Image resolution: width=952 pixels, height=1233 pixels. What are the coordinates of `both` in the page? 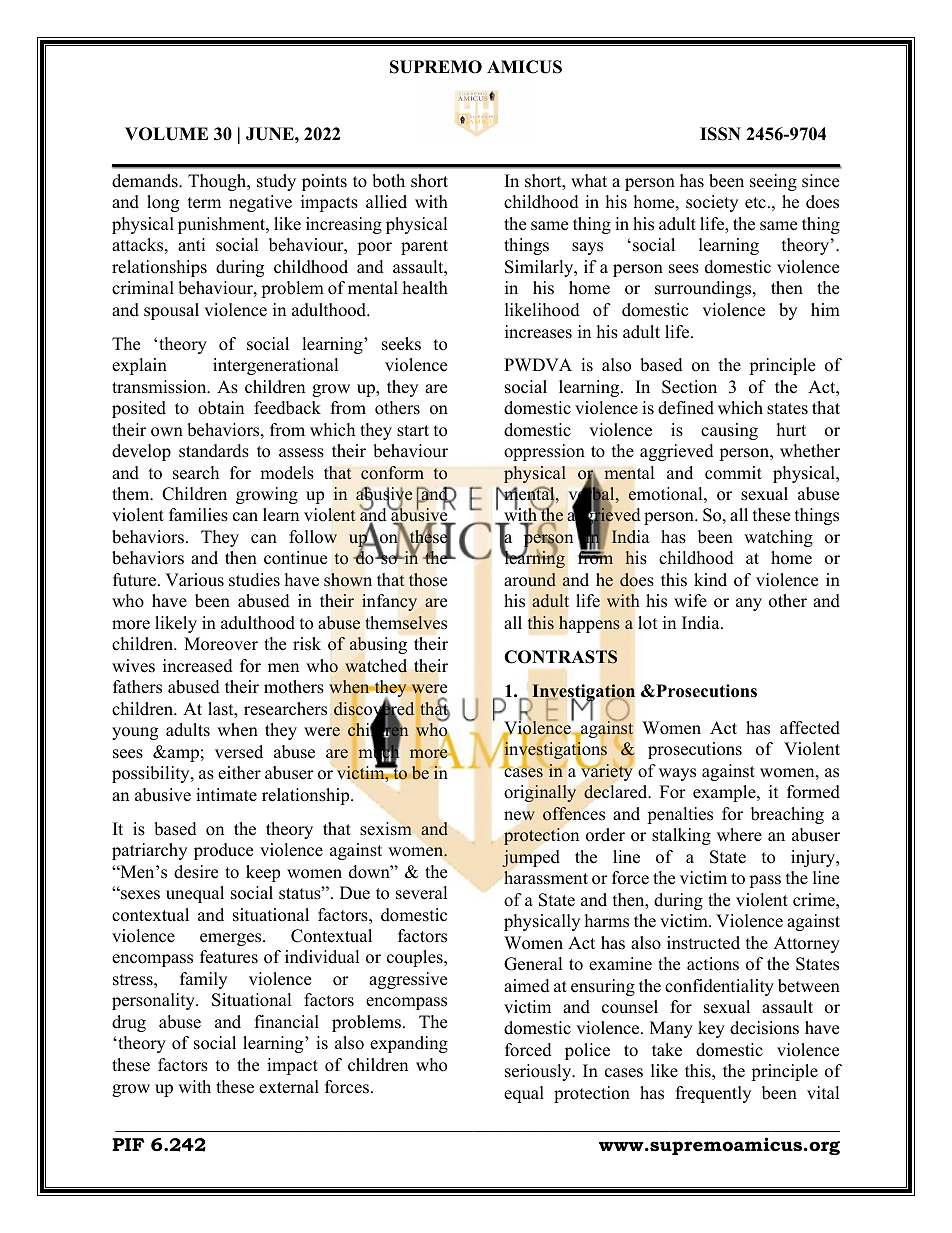 It's located at (388, 181).
